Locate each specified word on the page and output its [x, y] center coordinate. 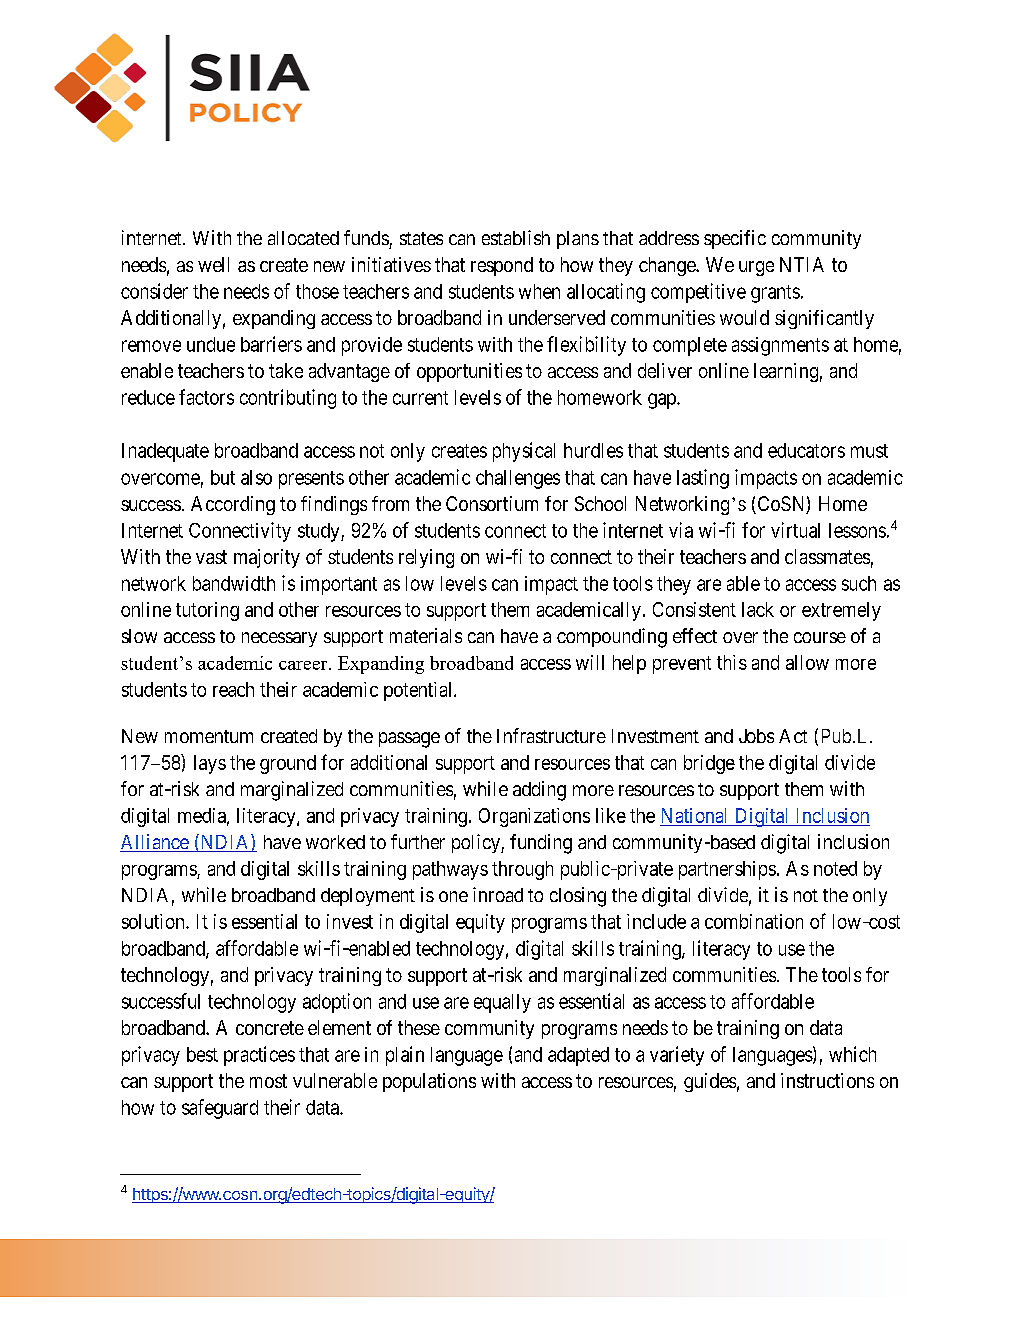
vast [211, 557]
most [268, 1081]
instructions [827, 1080]
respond [502, 266]
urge [756, 268]
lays [210, 764]
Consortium [492, 503]
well [213, 264]
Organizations [534, 817]
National [694, 815]
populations [429, 1082]
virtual [795, 530]
